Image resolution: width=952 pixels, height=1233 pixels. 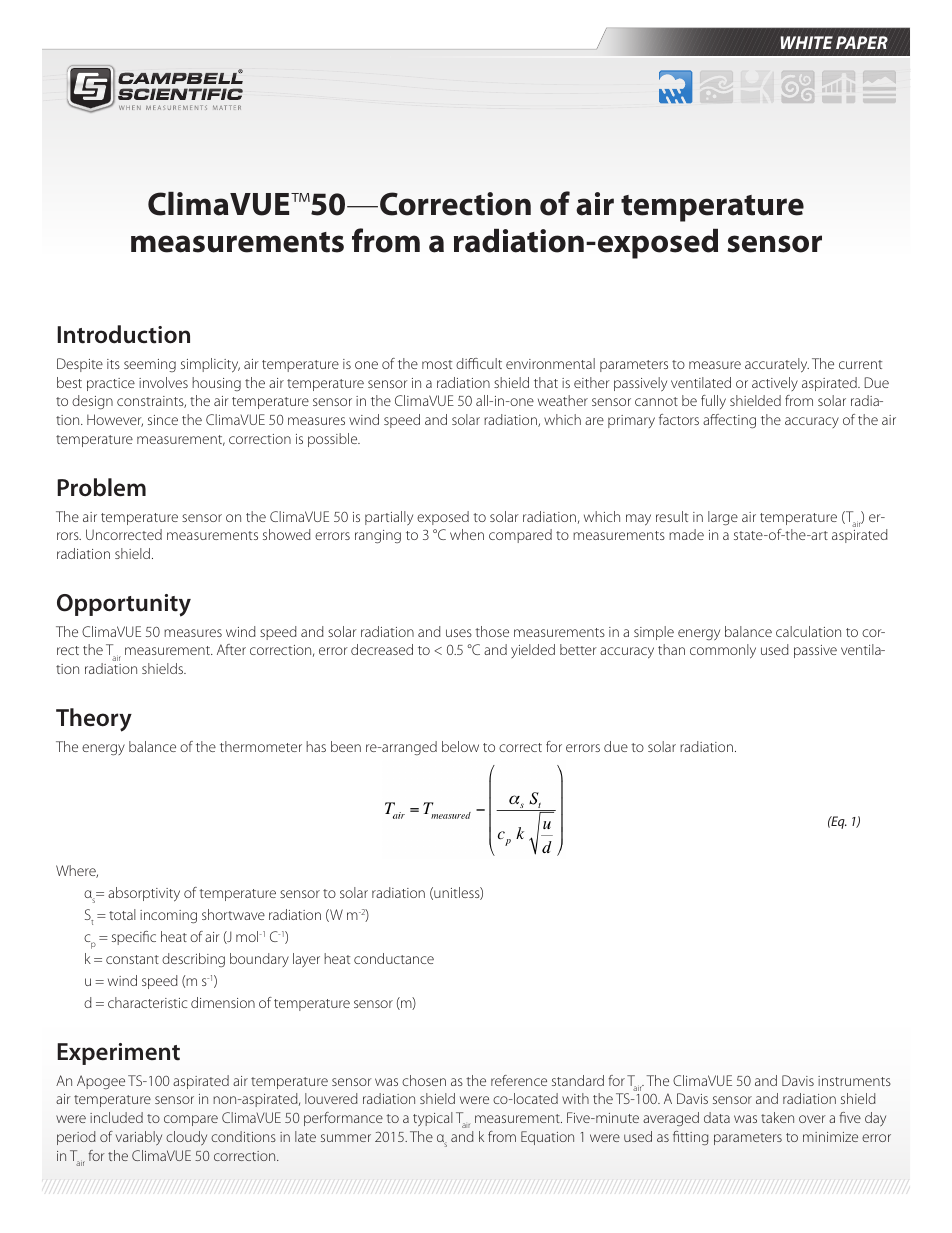 I want to click on simplicity, so click(x=210, y=365).
